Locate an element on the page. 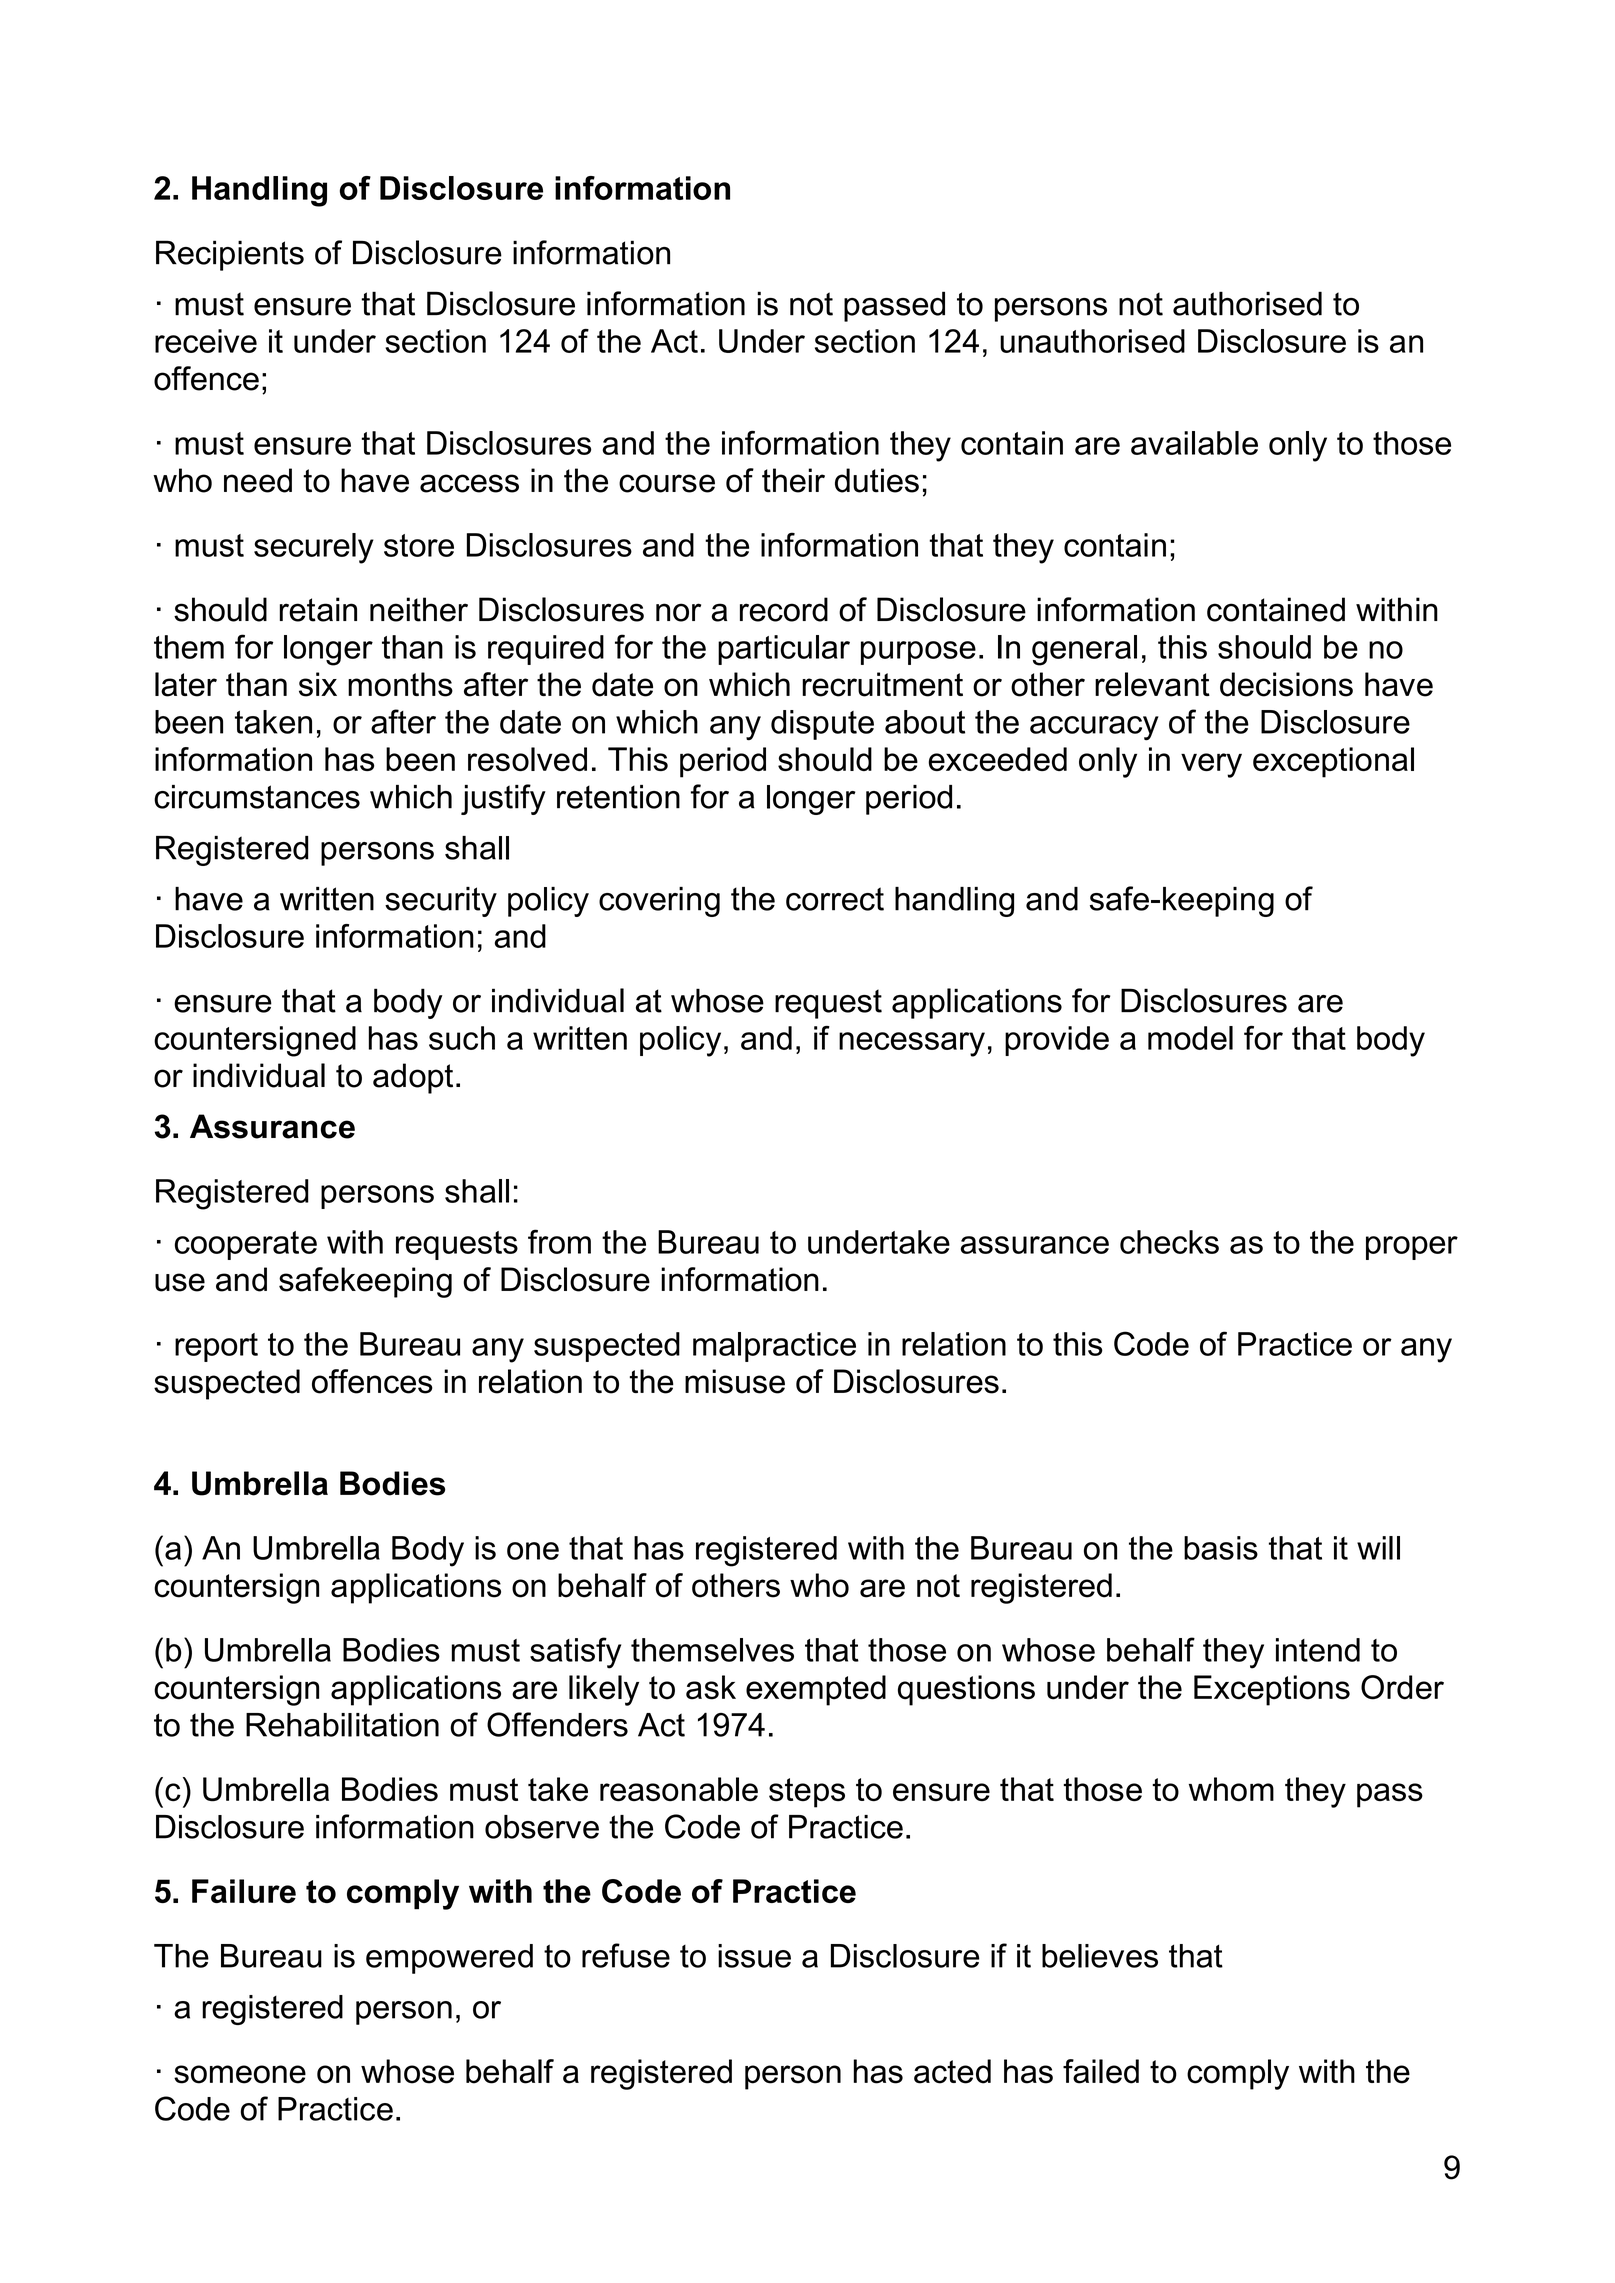 This document has height=2283, width=1615. correct is located at coordinates (835, 899).
